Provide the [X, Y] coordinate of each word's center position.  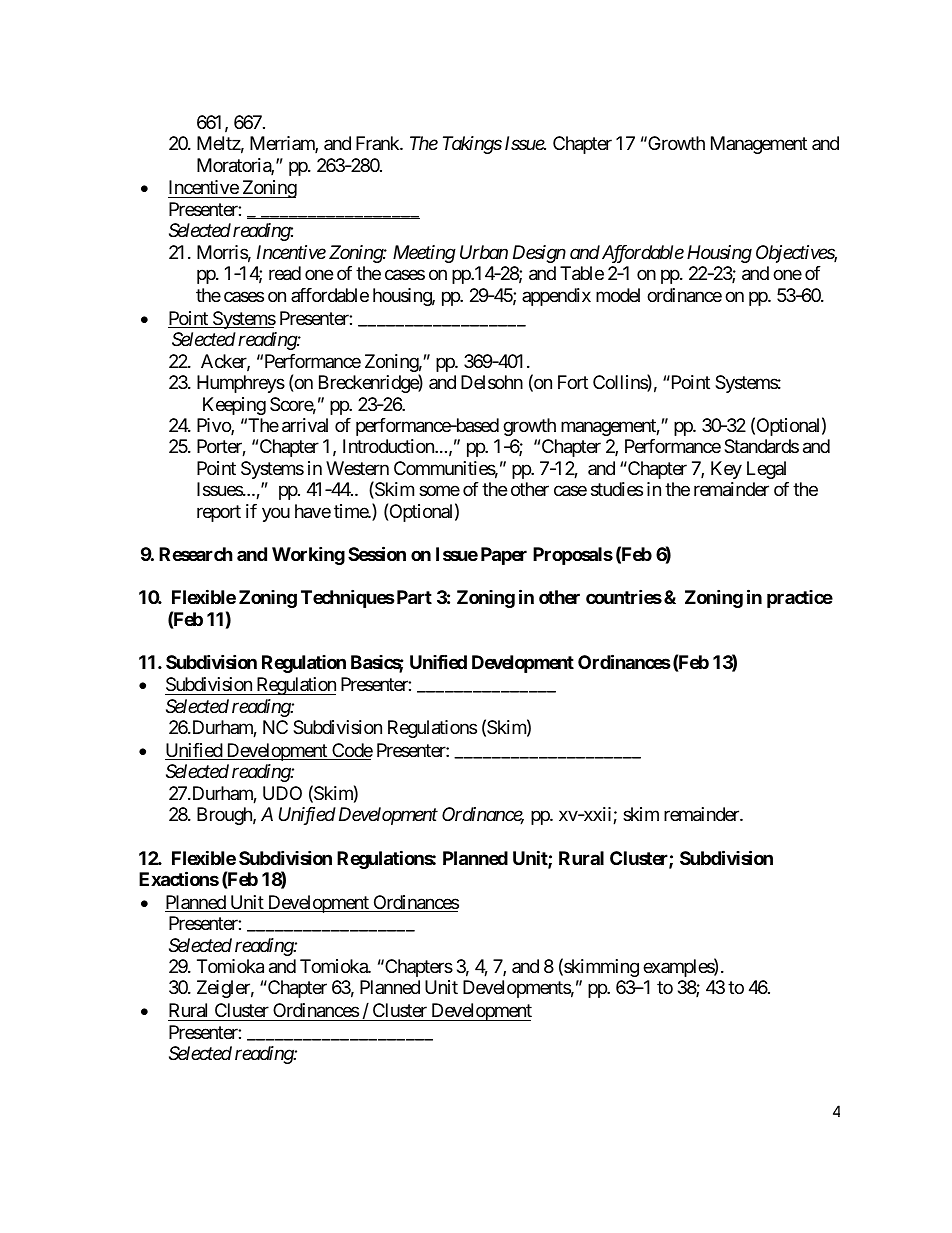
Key [726, 470]
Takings [472, 145]
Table [582, 273]
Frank [378, 143]
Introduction [389, 446]
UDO [282, 793]
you [276, 514]
